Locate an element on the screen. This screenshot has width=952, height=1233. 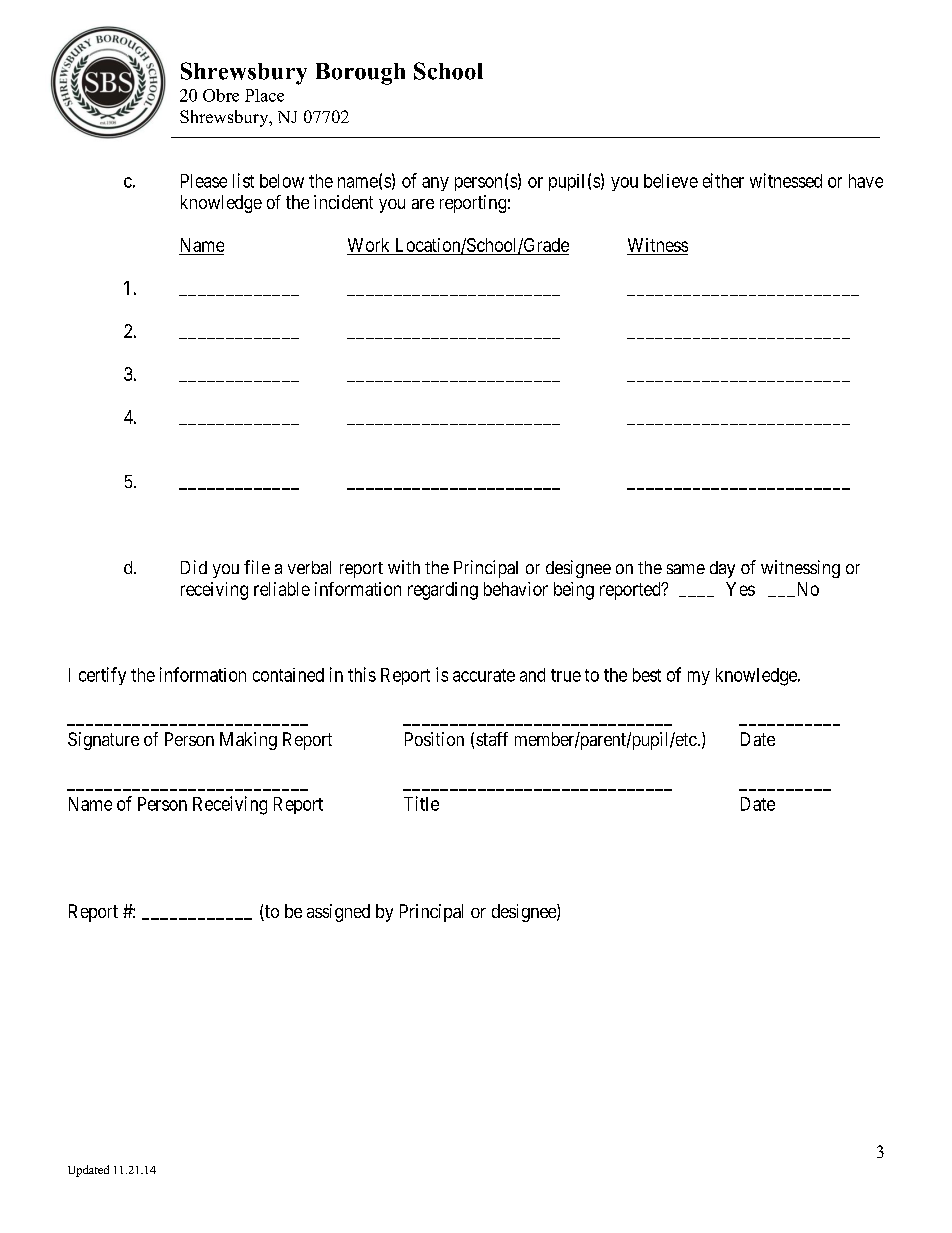
Borough is located at coordinates (360, 74).
